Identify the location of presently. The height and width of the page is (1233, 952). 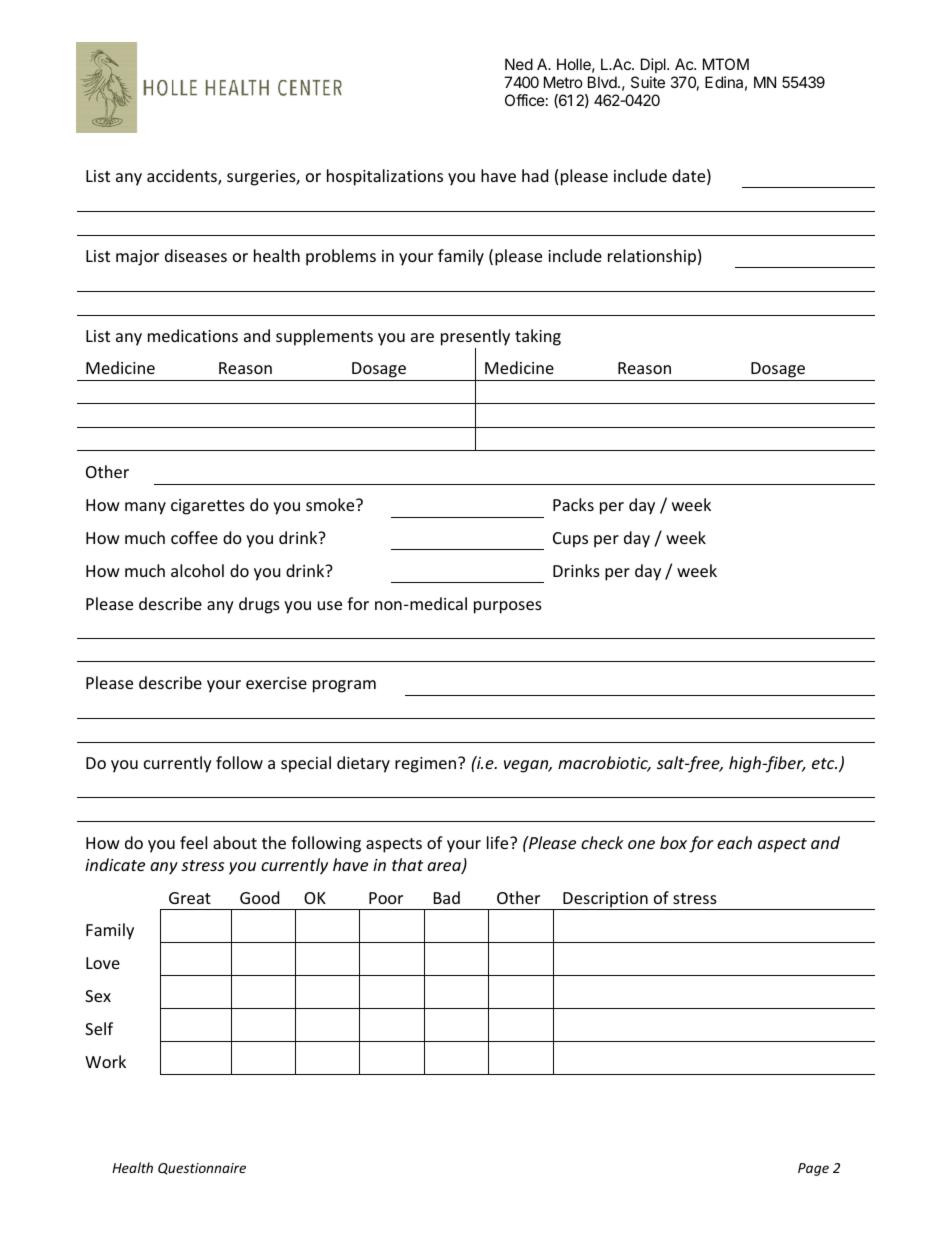
(475, 337).
